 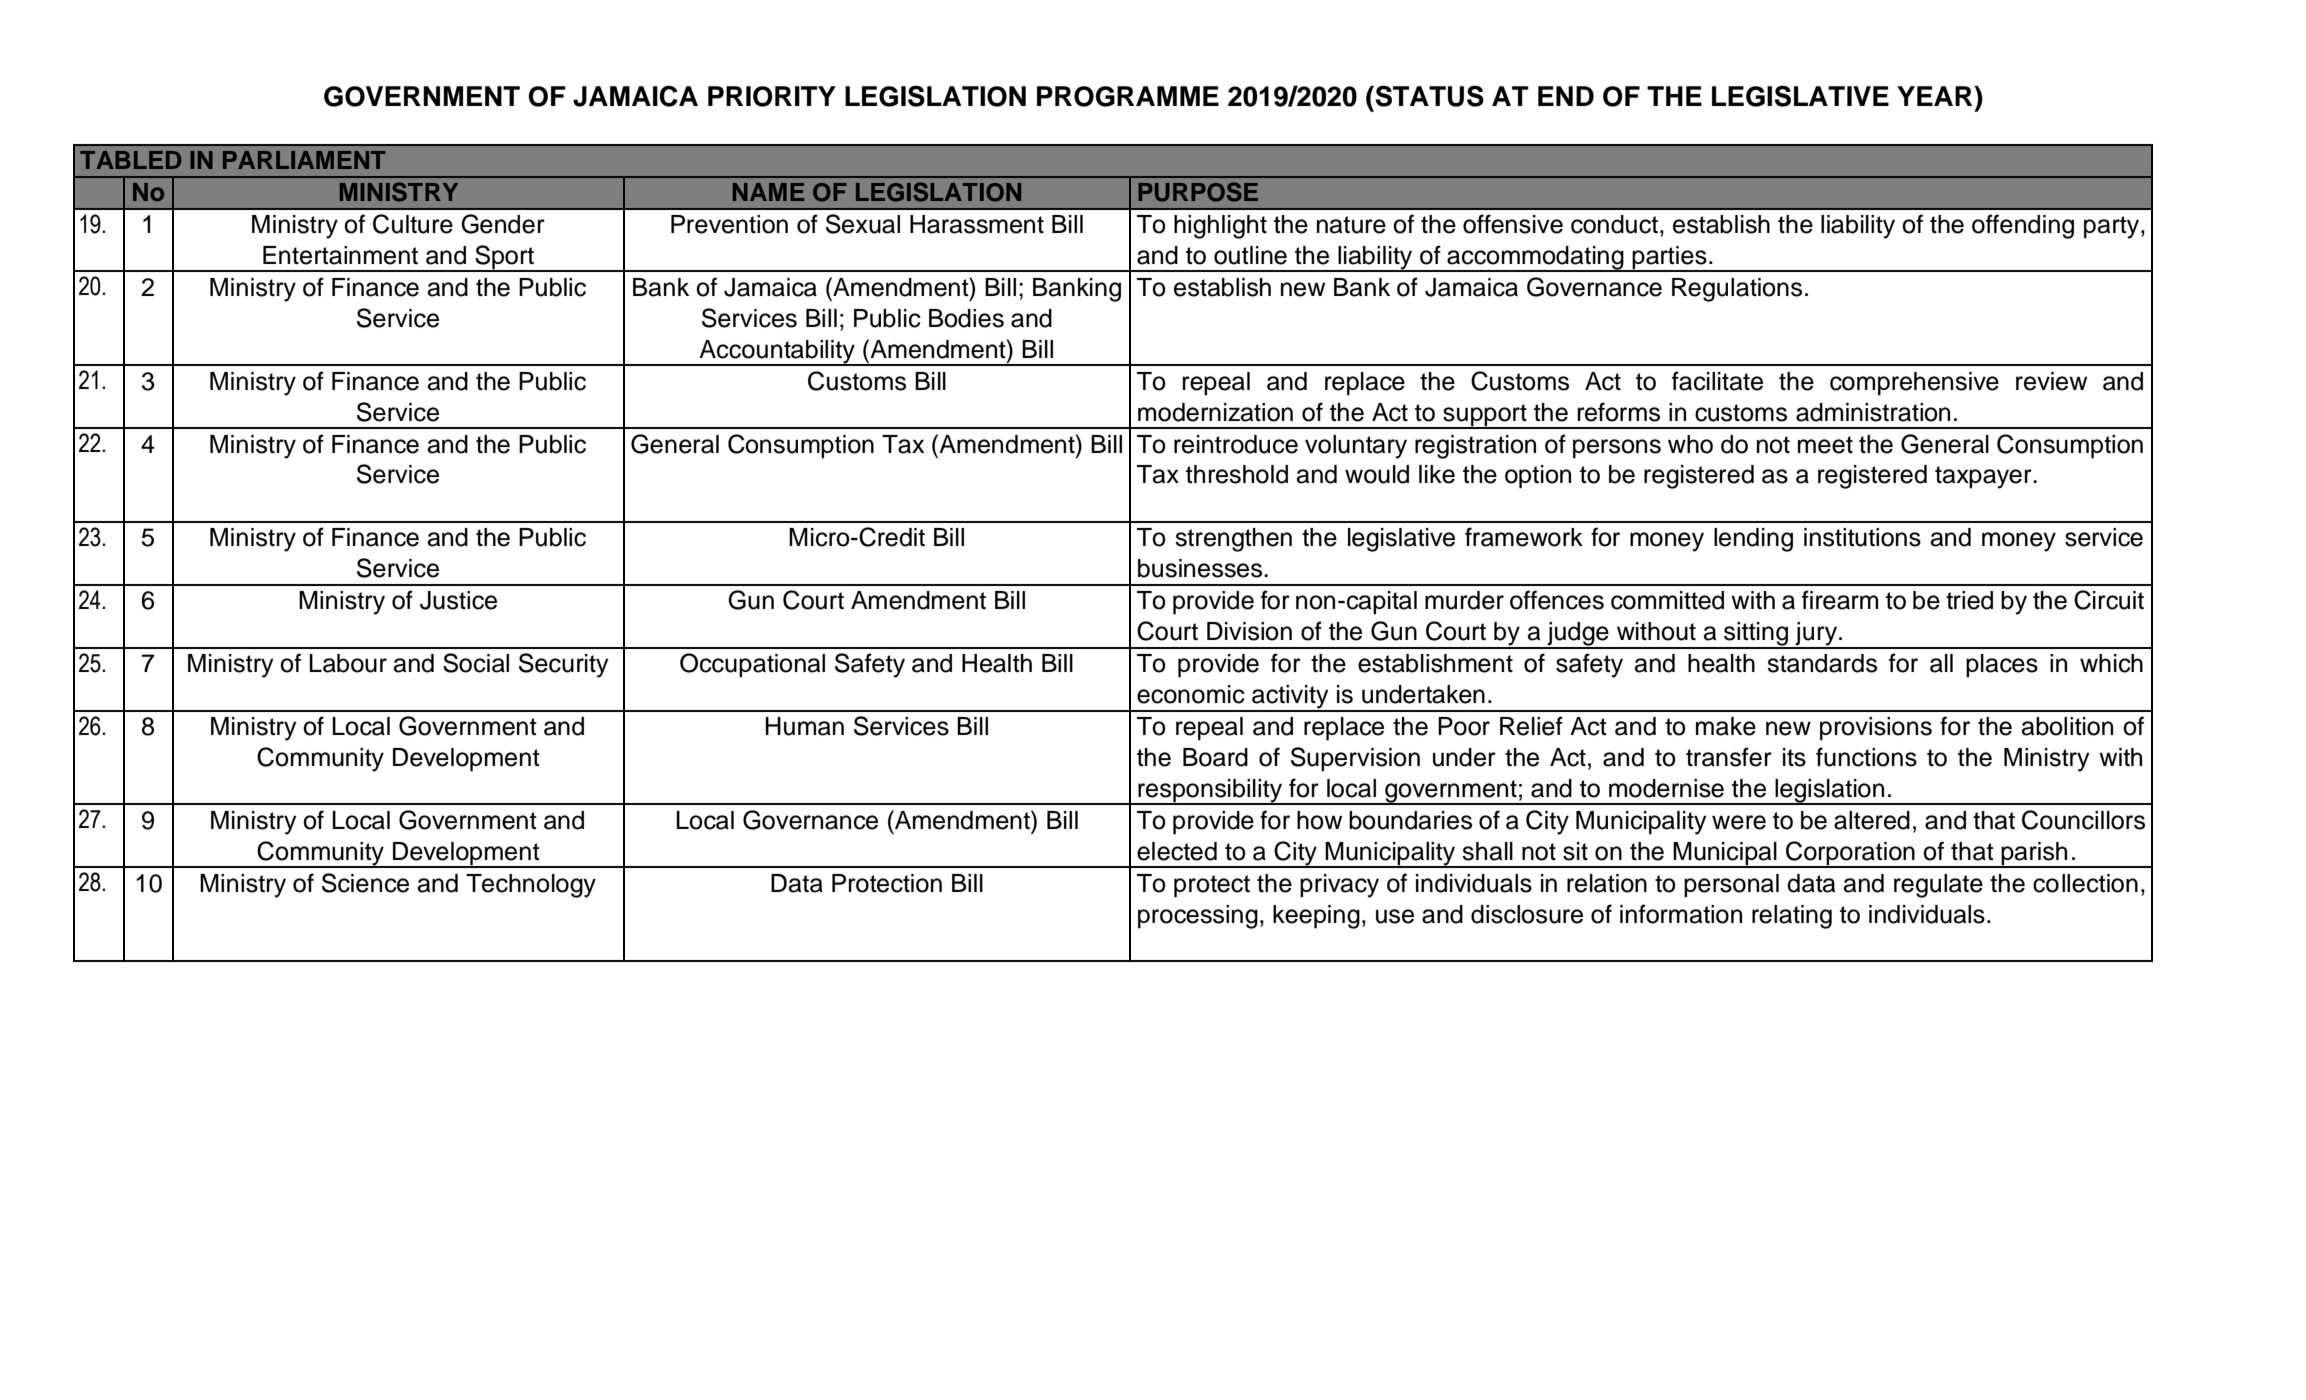 What do you see at coordinates (1737, 290) in the image?
I see `Regulations` at bounding box center [1737, 290].
